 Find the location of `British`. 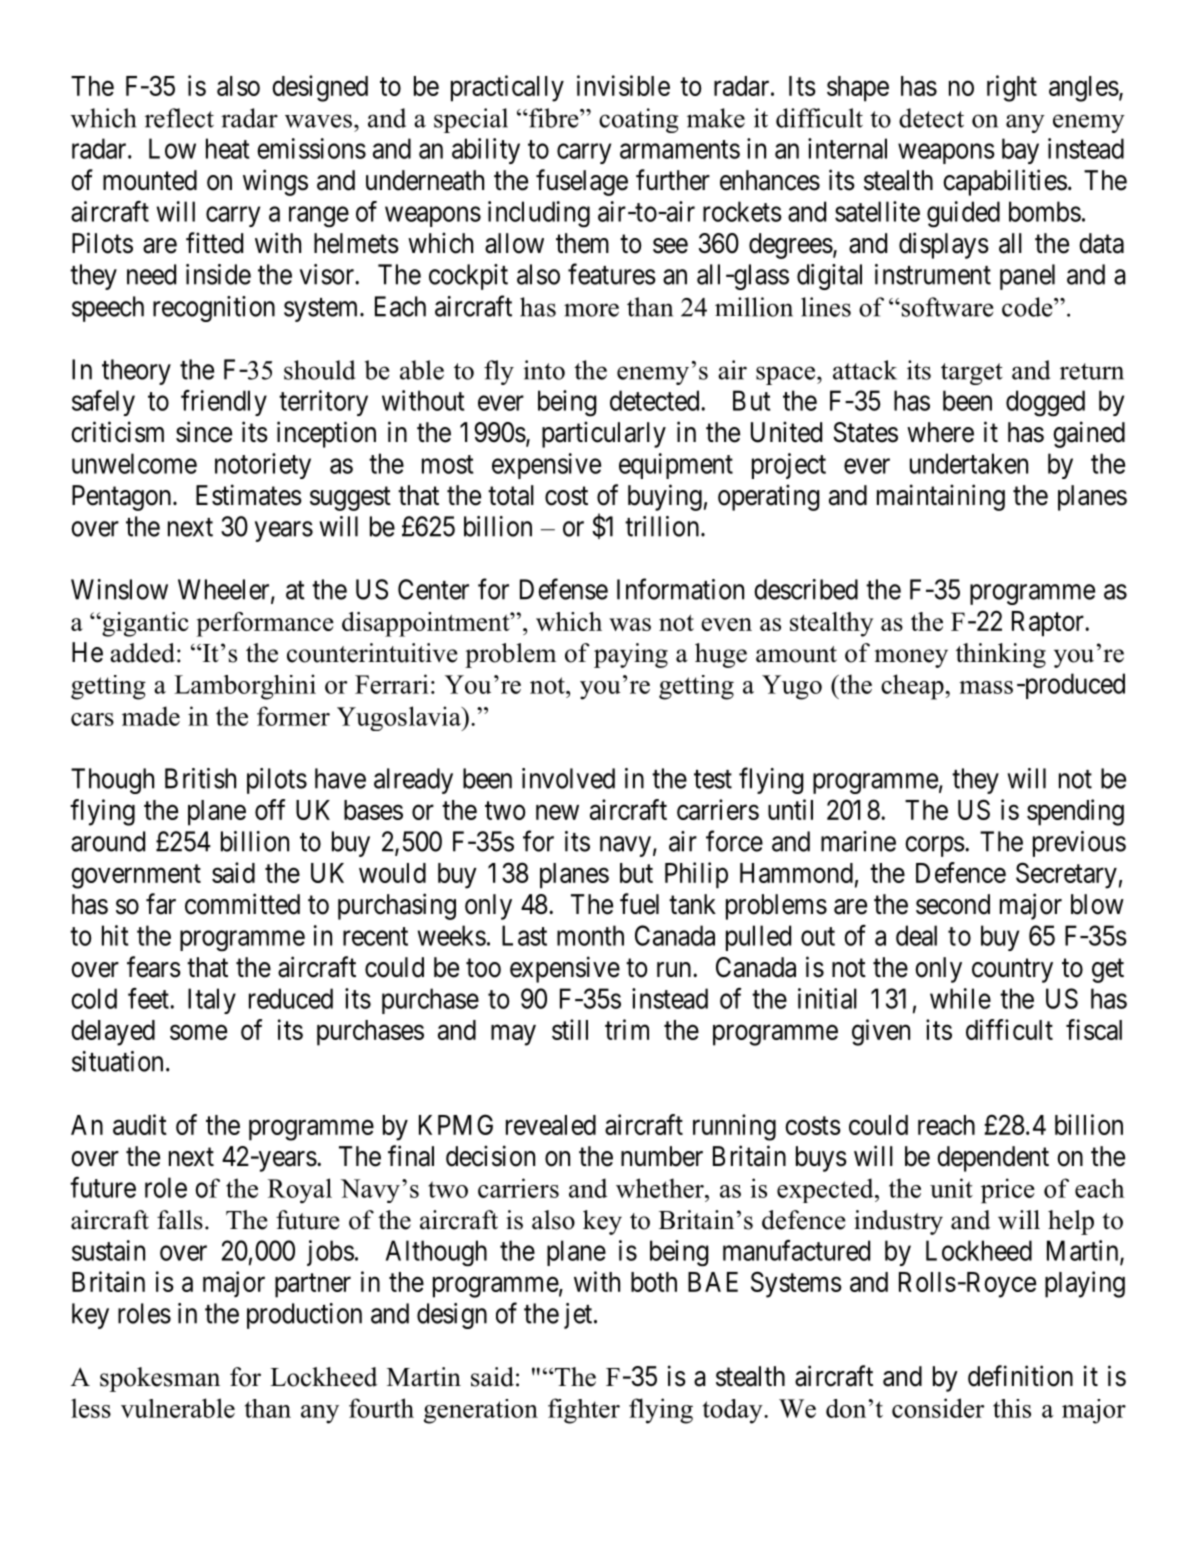

British is located at coordinates (200, 778).
